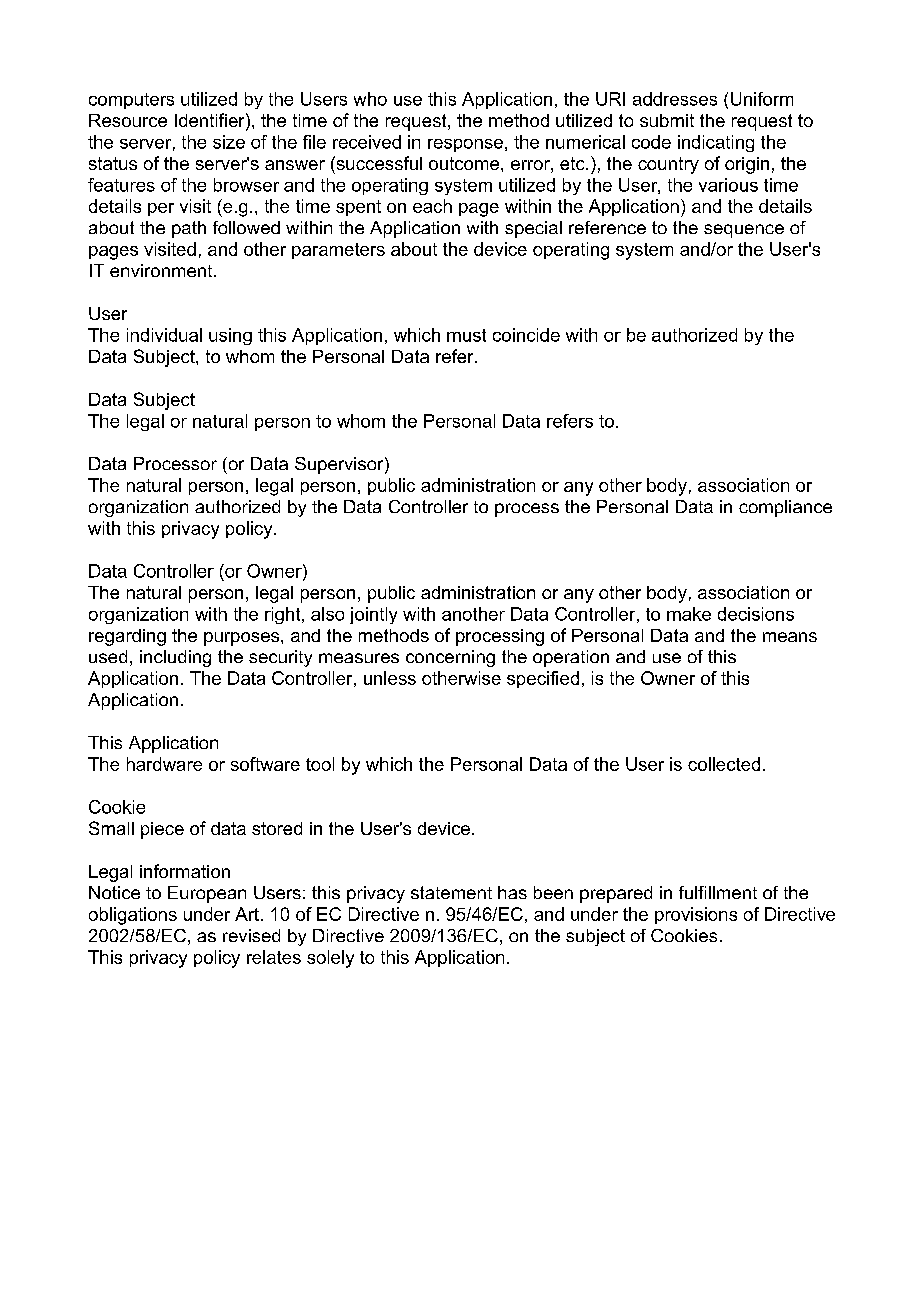 This document has height=1309, width=924. Describe the element at coordinates (164, 335) in the document. I see `individual` at that location.
